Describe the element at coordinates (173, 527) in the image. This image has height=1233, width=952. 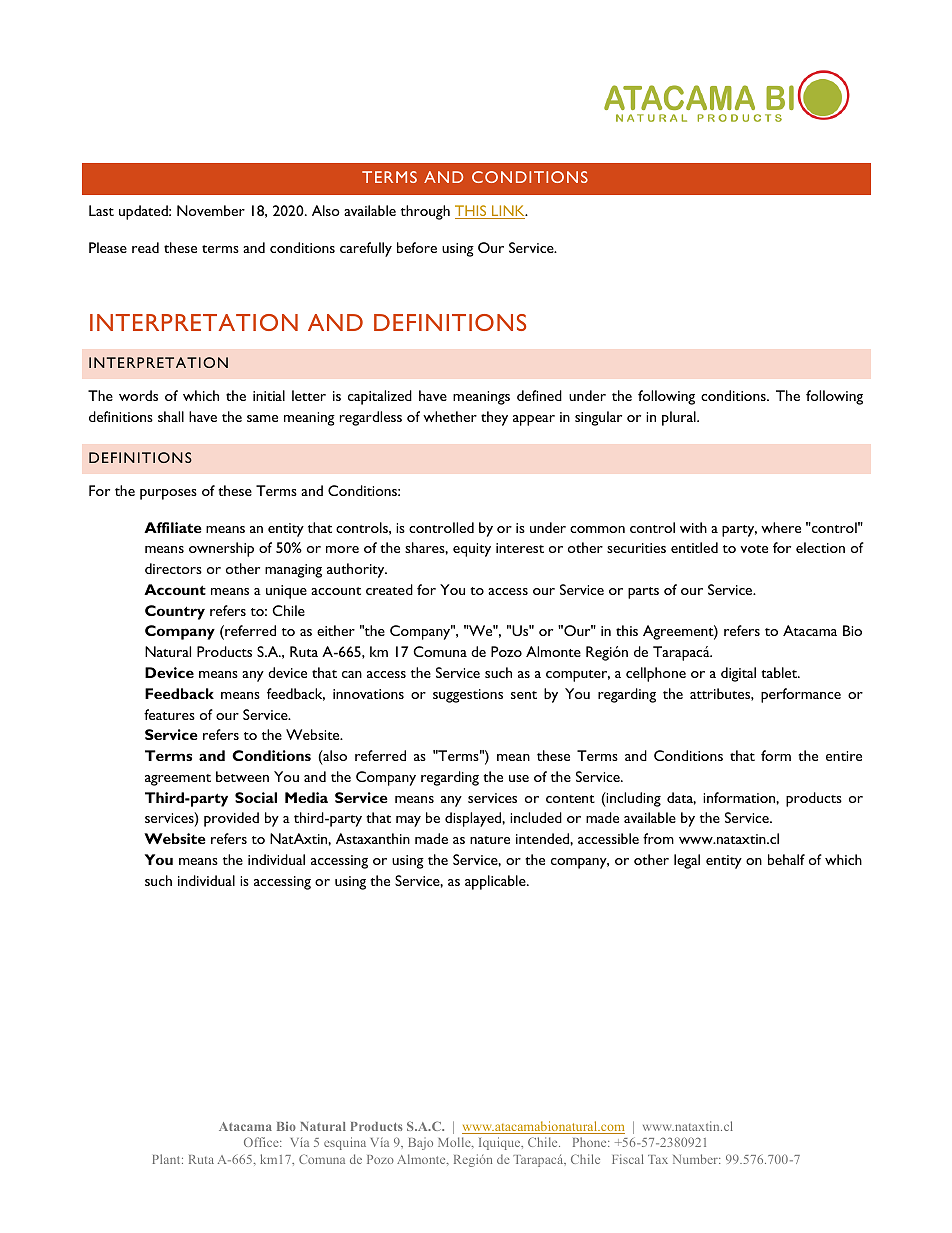
I see `Affiliate` at that location.
